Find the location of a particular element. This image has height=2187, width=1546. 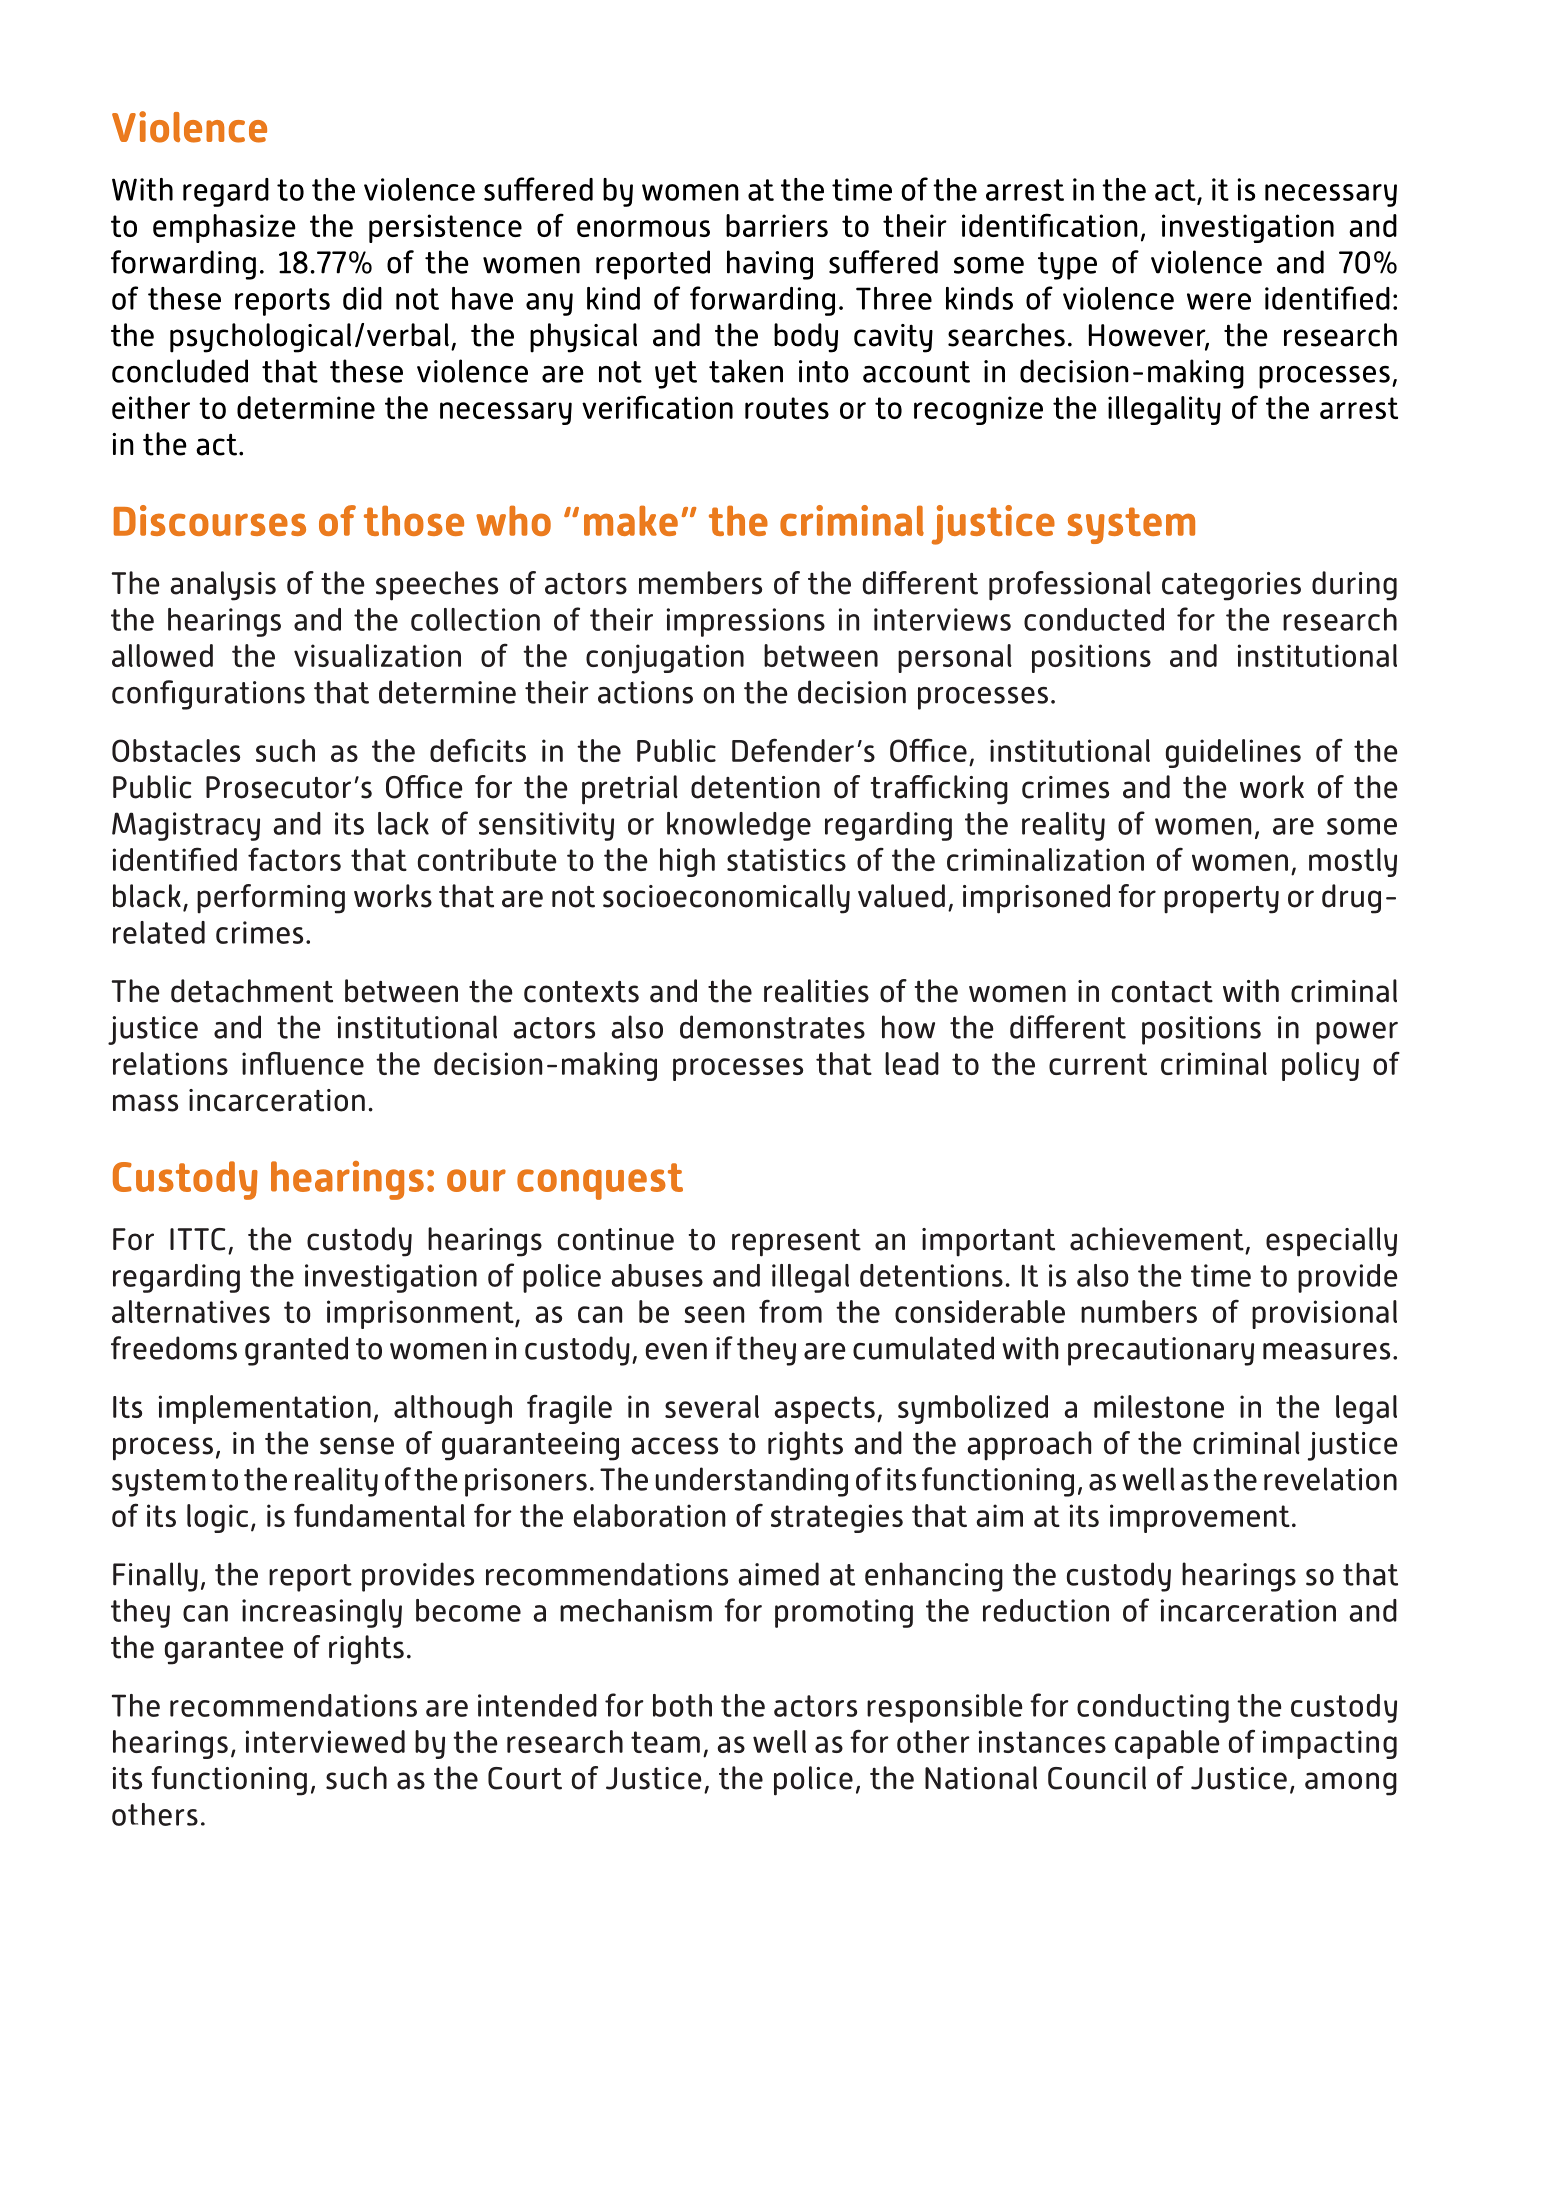

several is located at coordinates (712, 1406).
